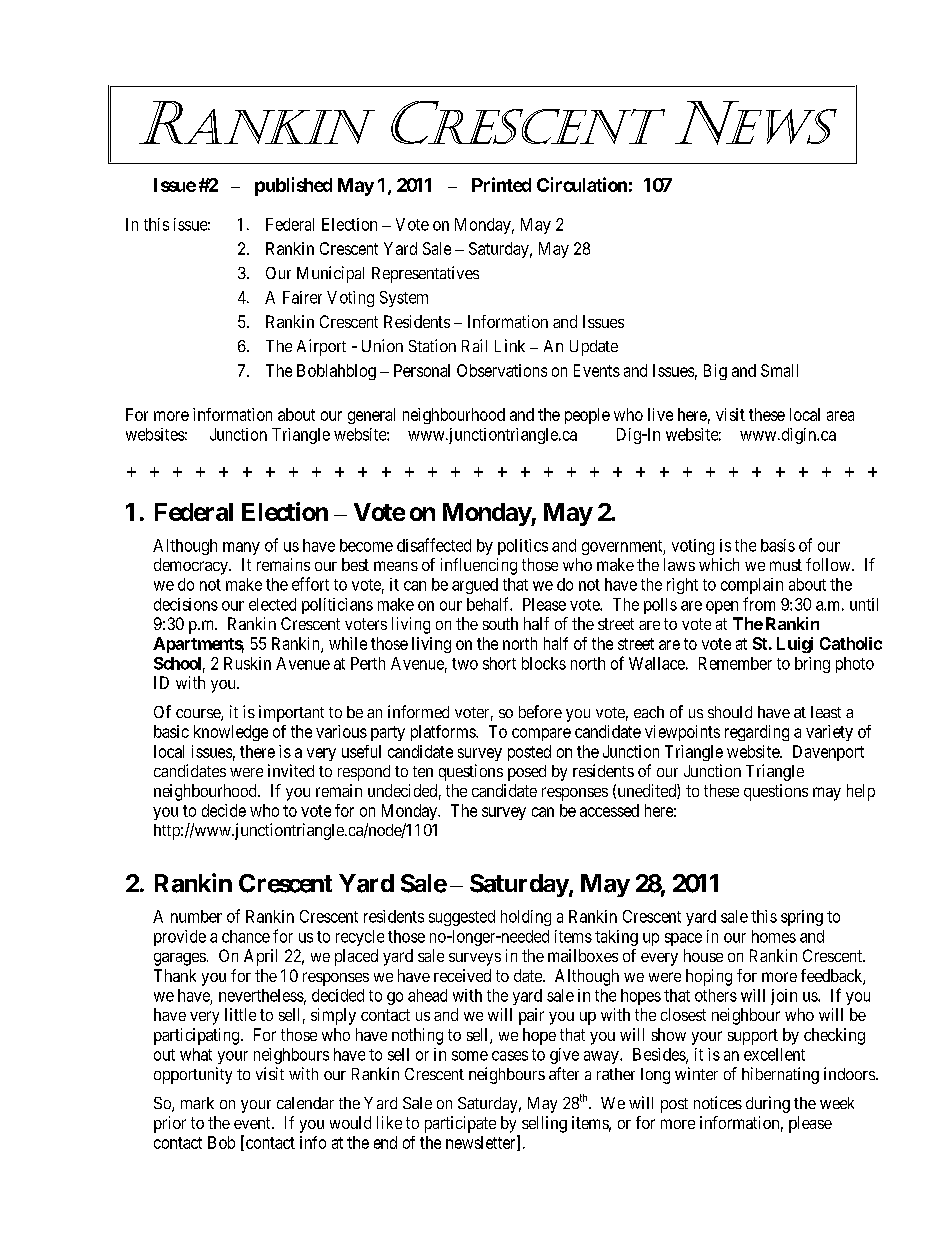 Image resolution: width=952 pixels, height=1233 pixels. Describe the element at coordinates (293, 186) in the screenshot. I see `published` at that location.
